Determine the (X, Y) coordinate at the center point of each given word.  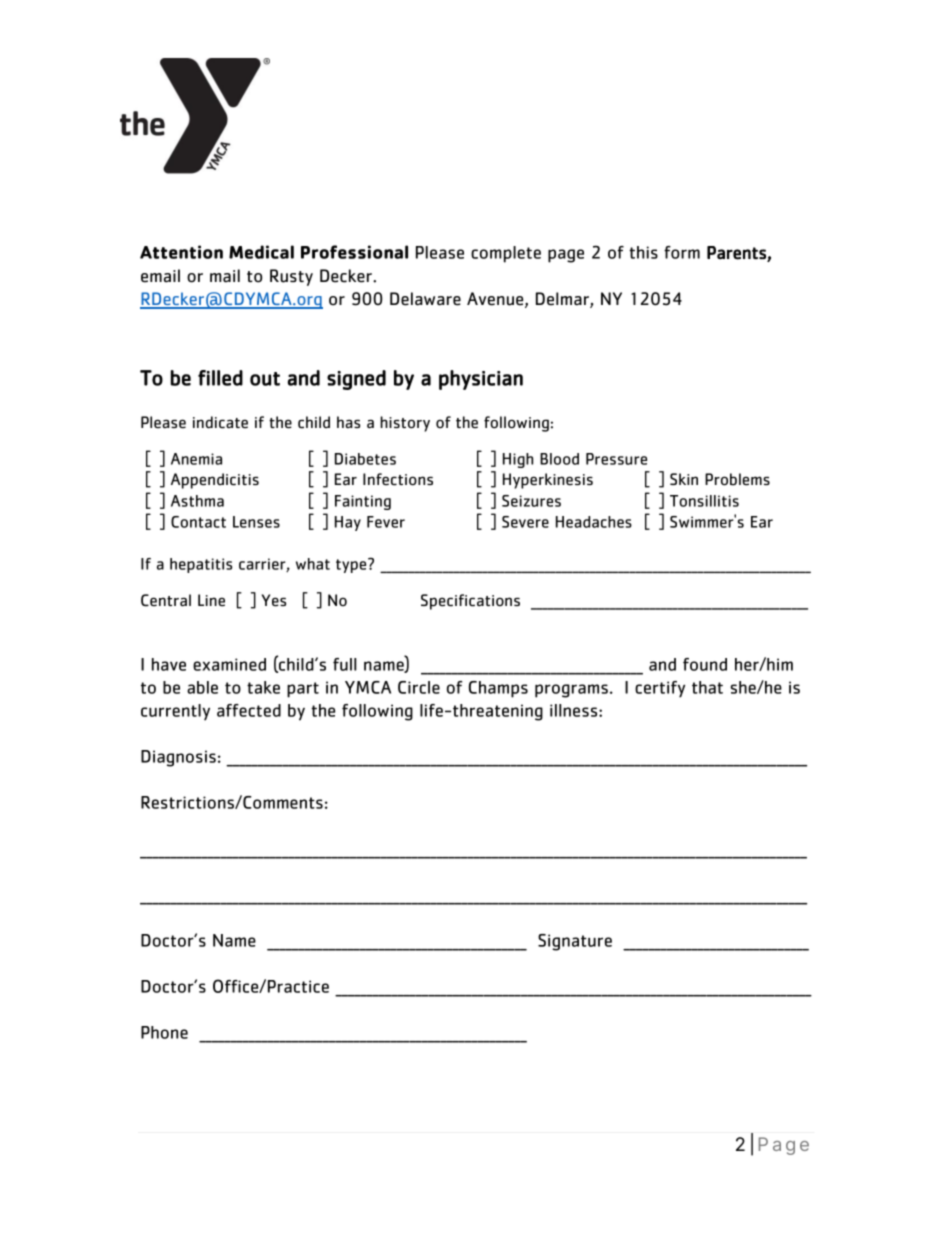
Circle (419, 687)
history (405, 424)
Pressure (616, 459)
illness (575, 710)
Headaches (594, 522)
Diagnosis (178, 758)
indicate (220, 422)
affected (249, 710)
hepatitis (201, 565)
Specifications (470, 602)
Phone (164, 1032)
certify (660, 689)
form (682, 252)
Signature (575, 942)
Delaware (425, 299)
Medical (261, 252)
